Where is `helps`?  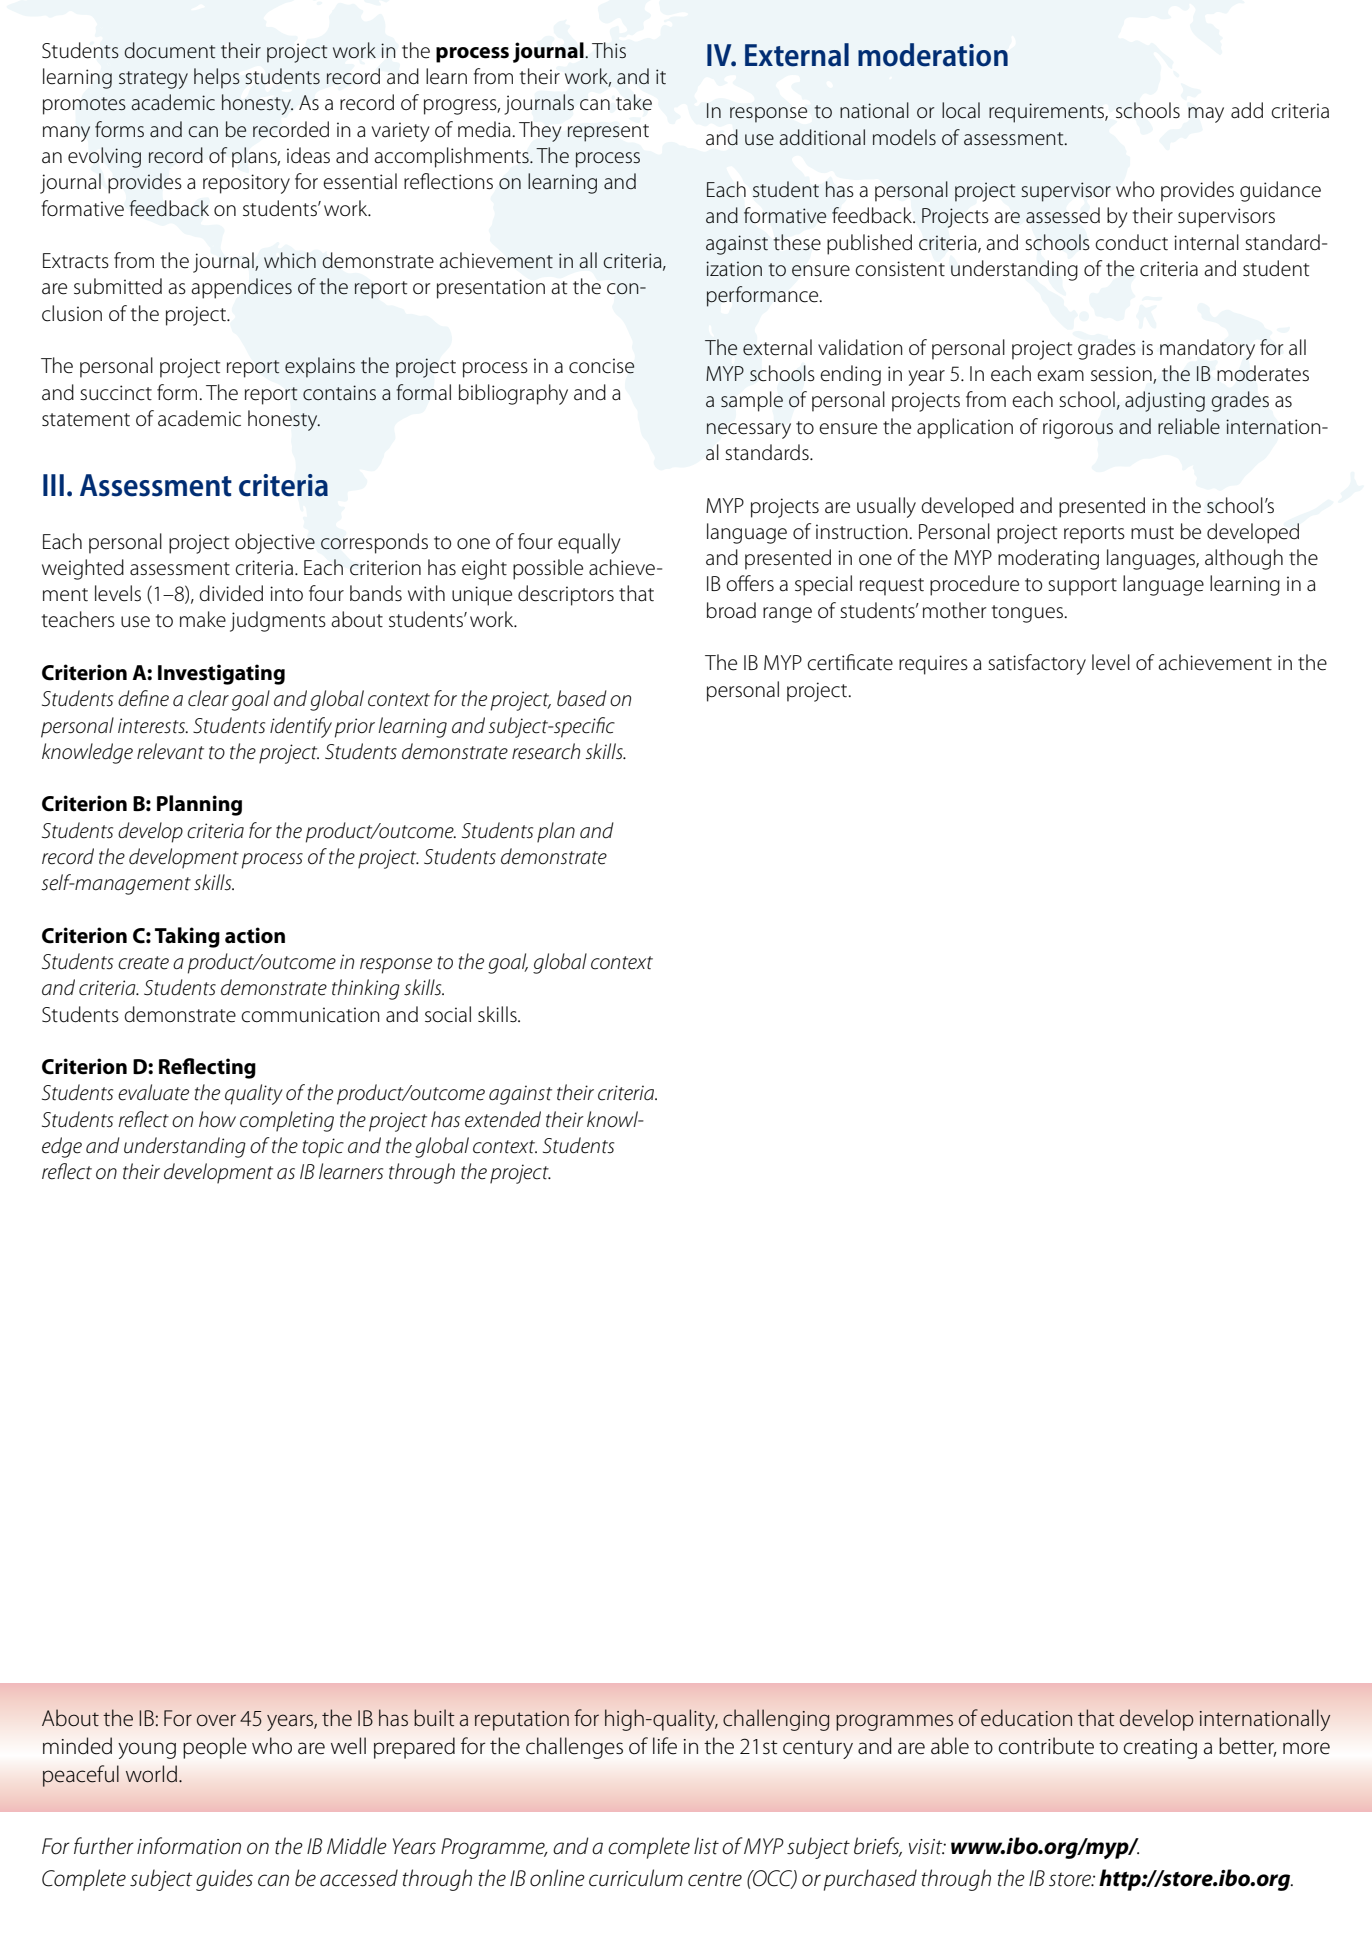
helps is located at coordinates (217, 78).
